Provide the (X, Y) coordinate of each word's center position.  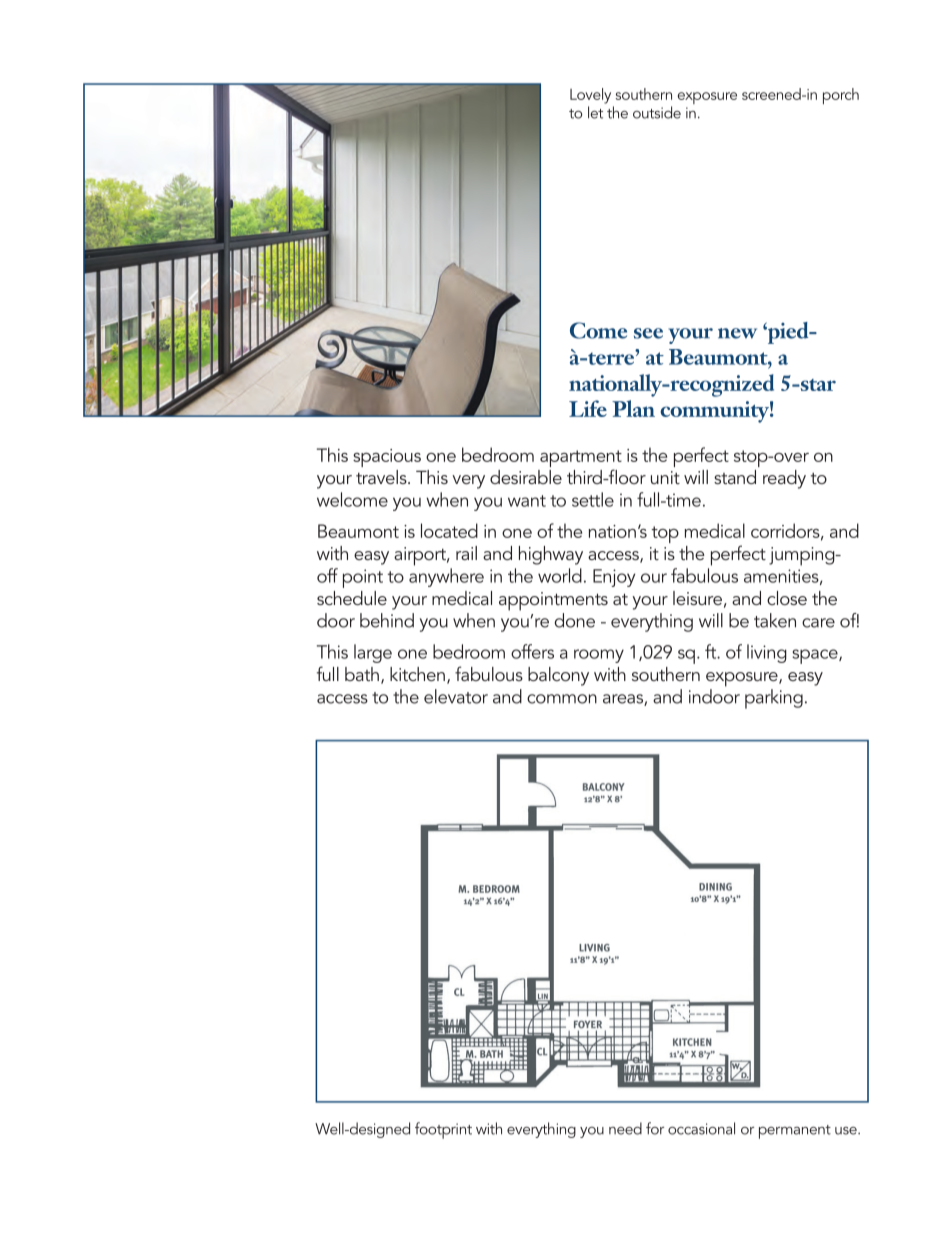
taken (775, 620)
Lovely (590, 96)
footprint (443, 1130)
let (595, 112)
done (575, 620)
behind (387, 620)
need (625, 1128)
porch (841, 96)
